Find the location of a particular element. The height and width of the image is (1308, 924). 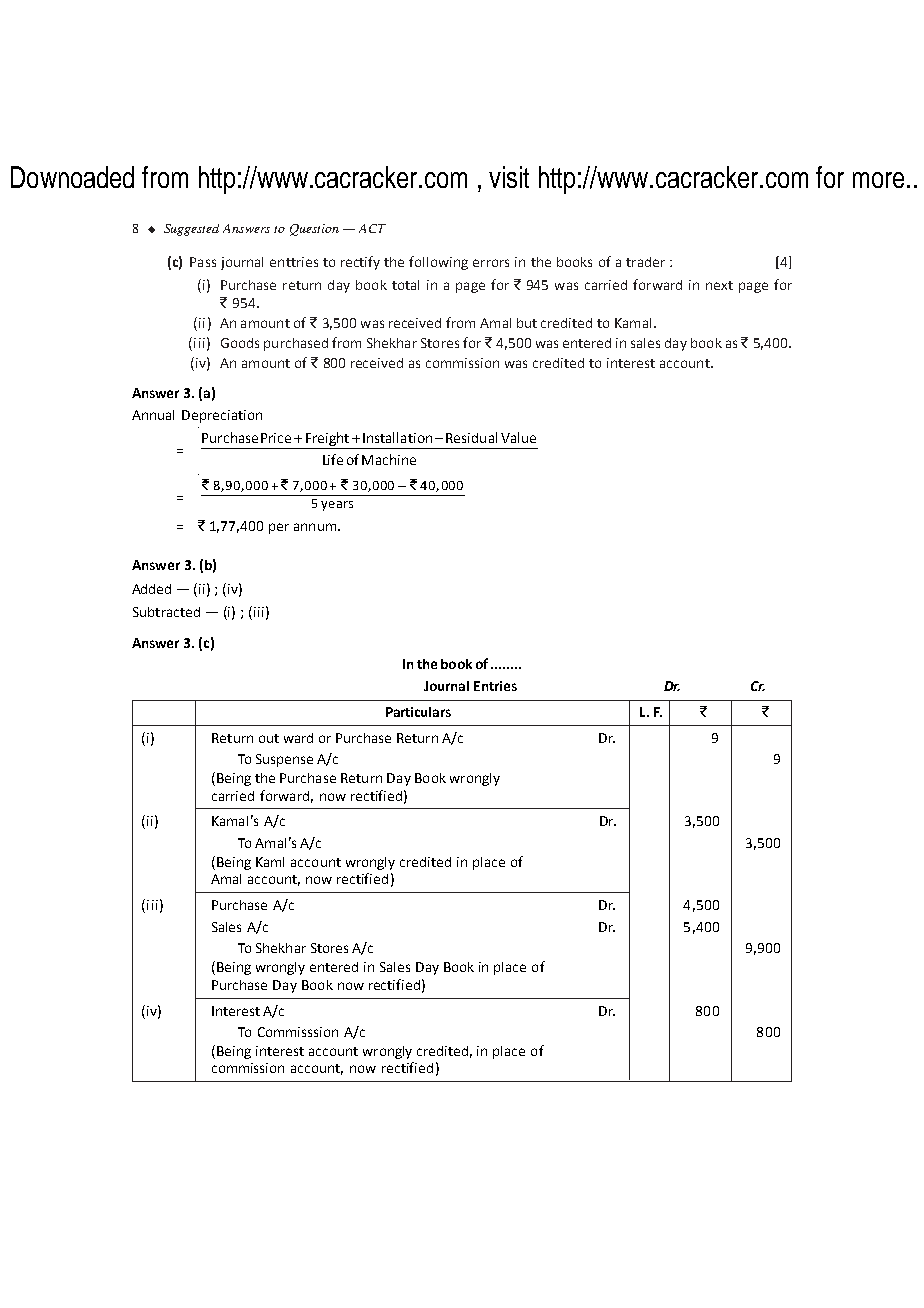

Suggested is located at coordinates (191, 230).
